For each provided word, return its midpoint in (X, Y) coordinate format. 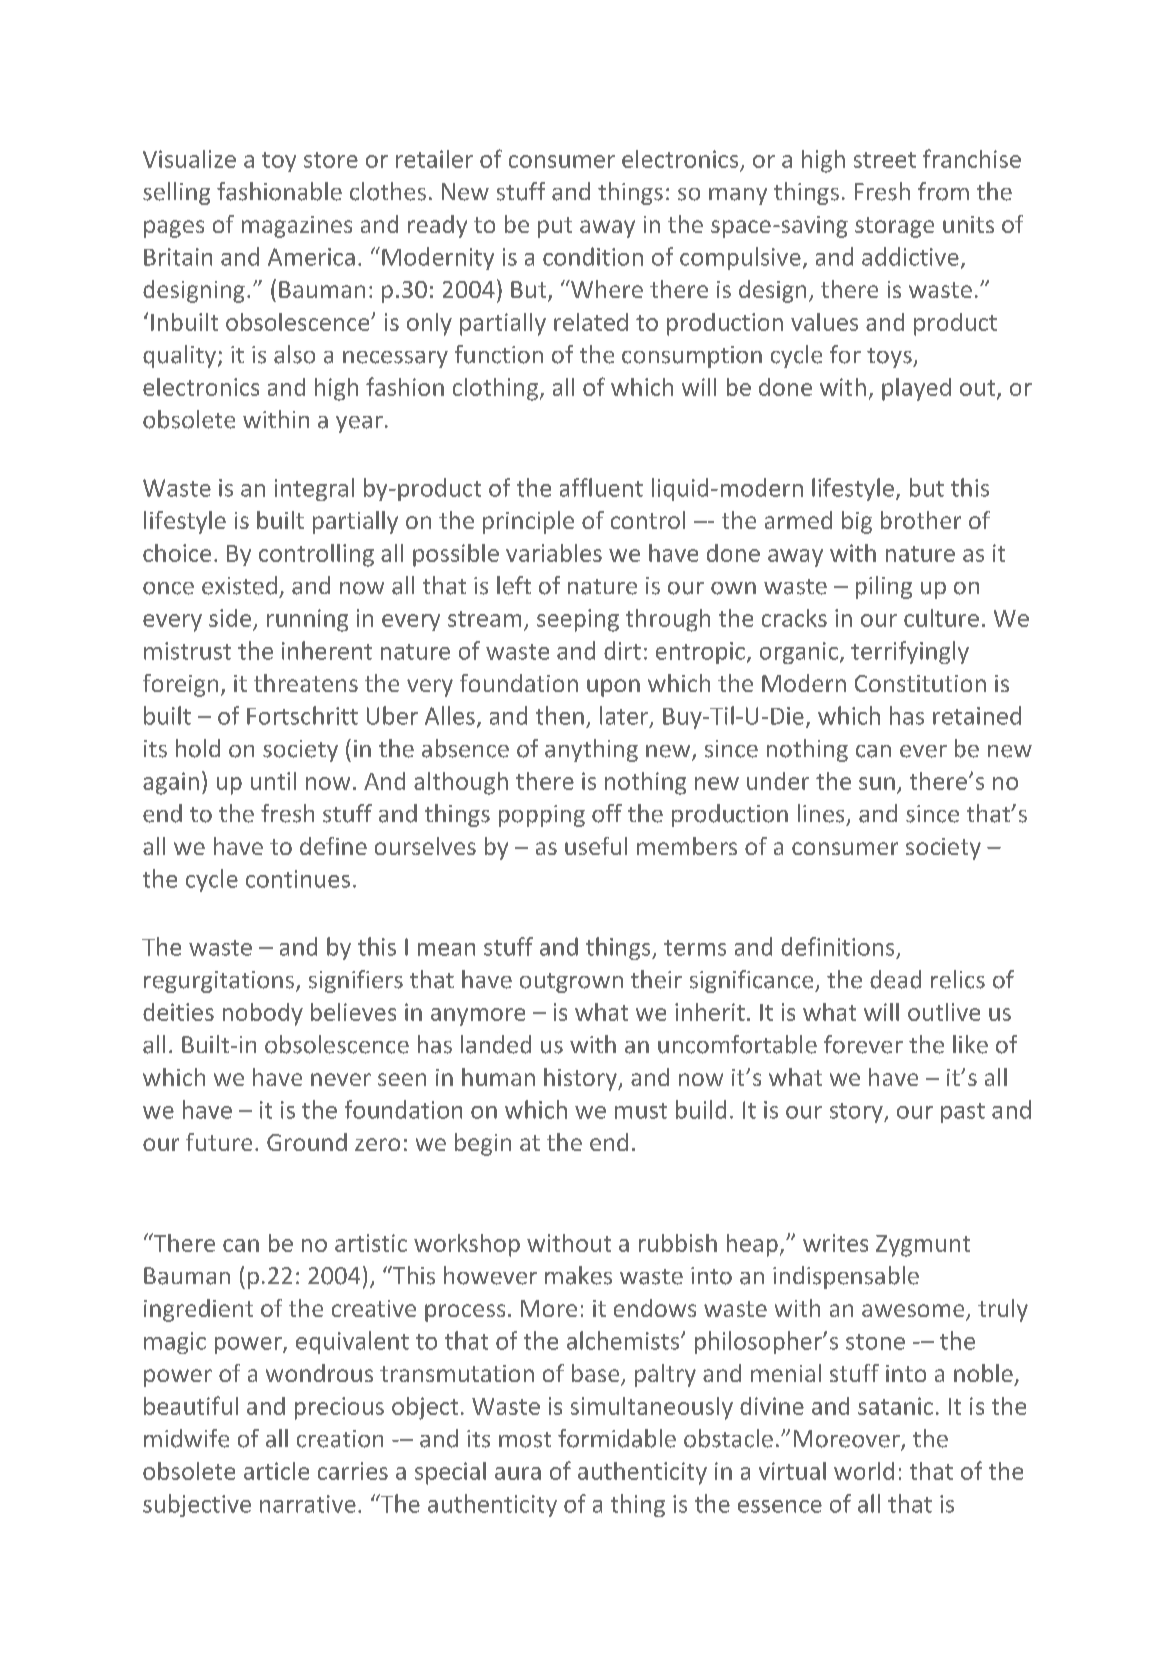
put (555, 227)
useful (596, 846)
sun (877, 783)
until (273, 781)
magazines (297, 227)
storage (894, 227)
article (276, 1471)
